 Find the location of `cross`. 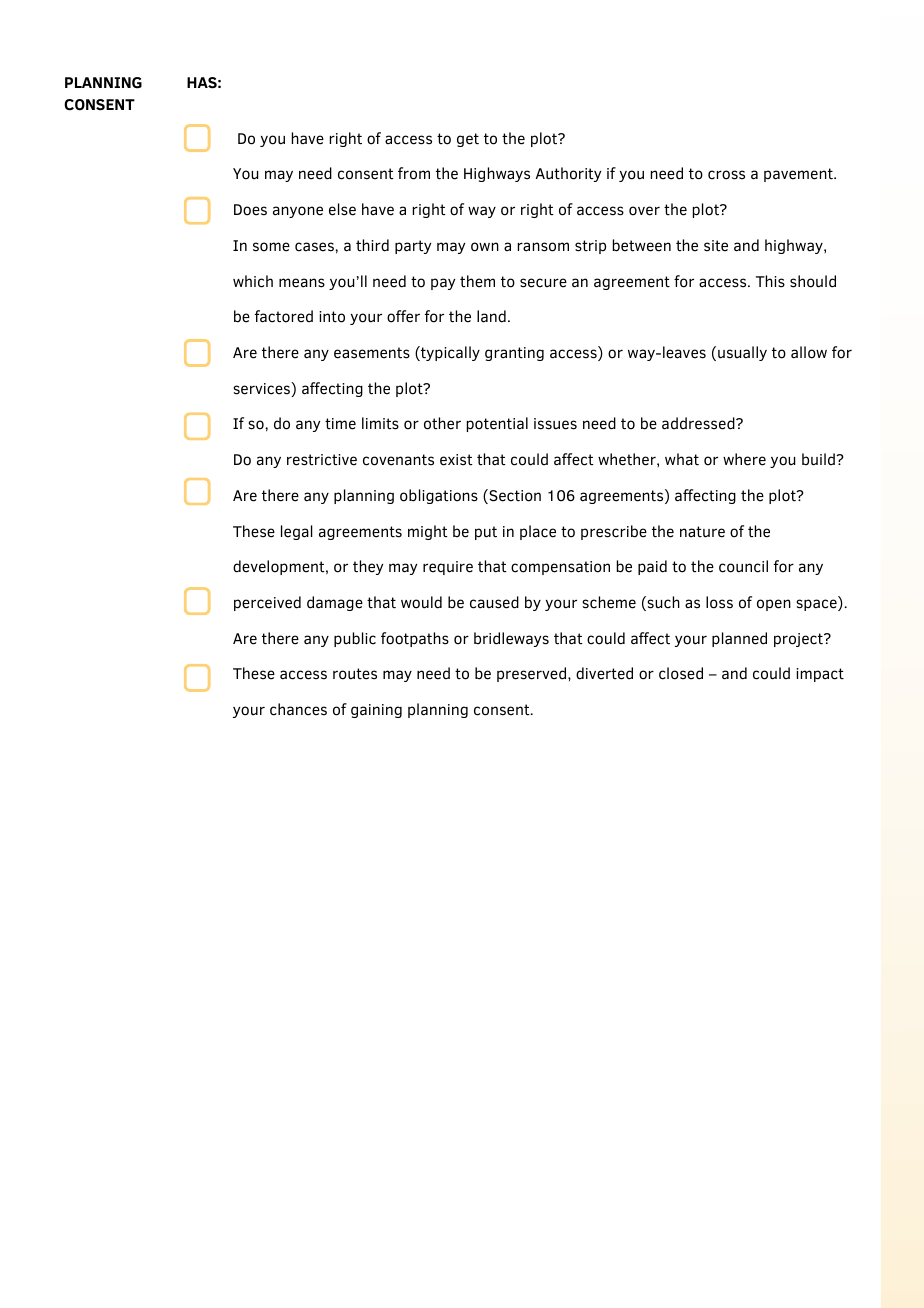

cross is located at coordinates (726, 175).
